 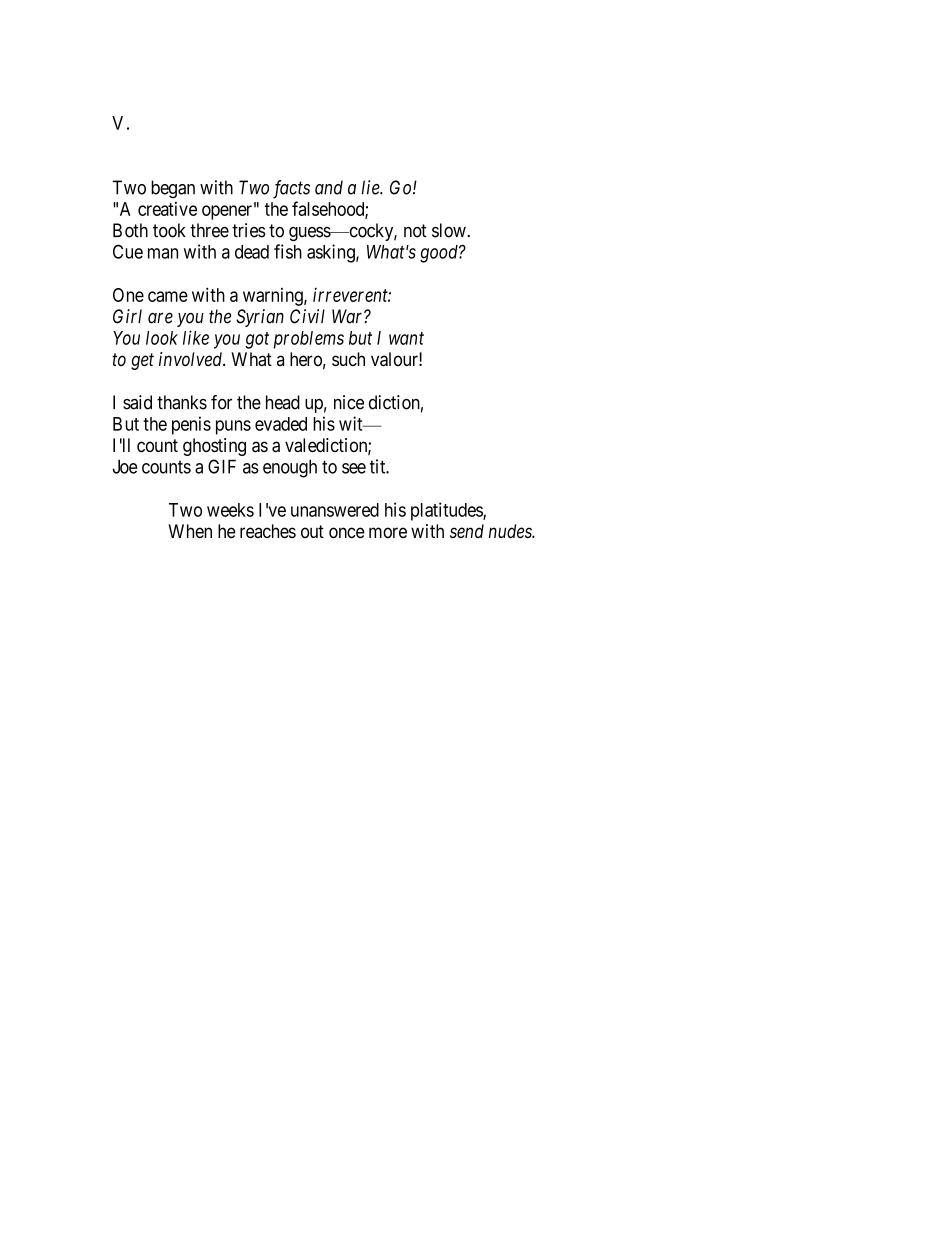 I want to click on problems, so click(x=309, y=340).
